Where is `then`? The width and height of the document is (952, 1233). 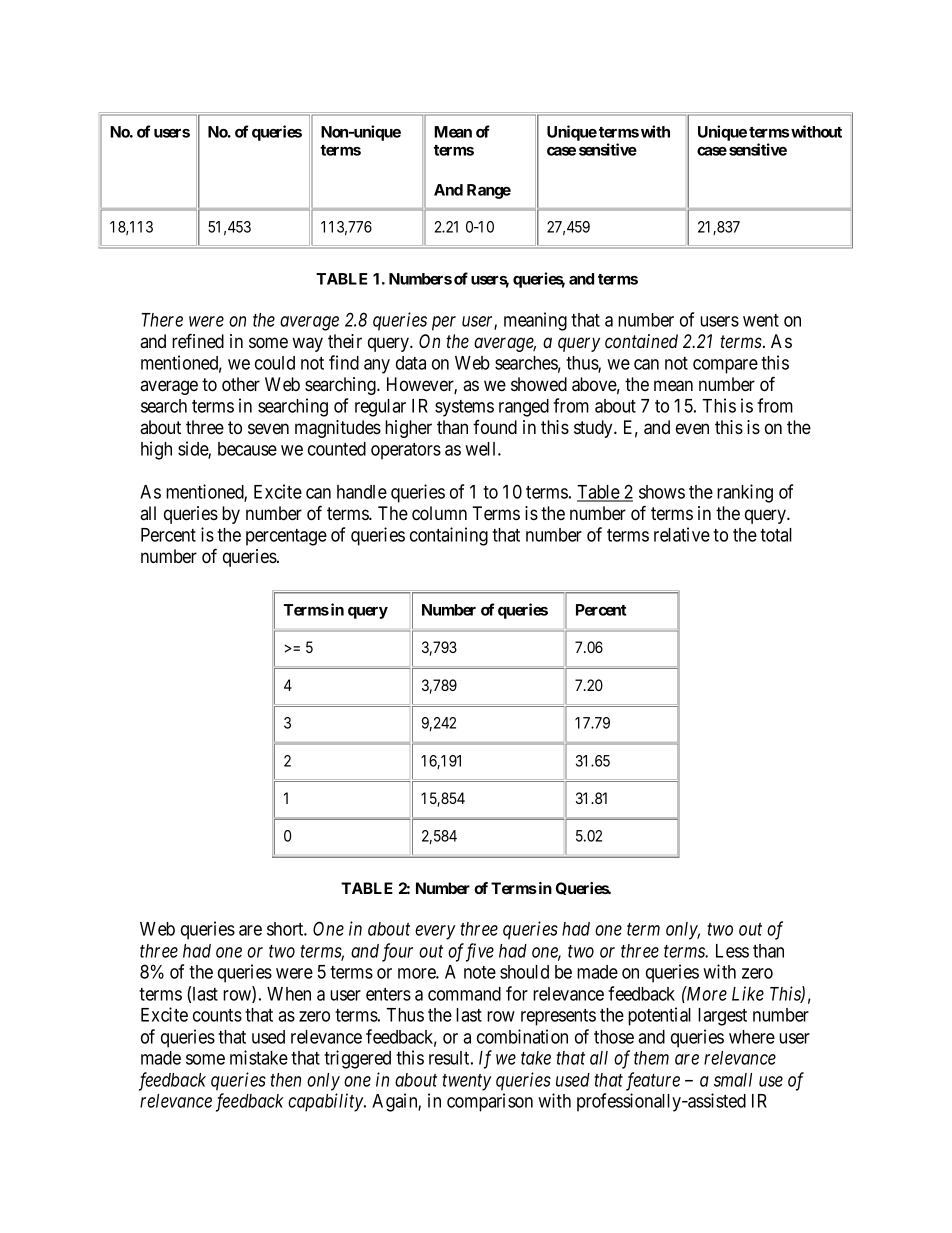
then is located at coordinates (285, 1080).
